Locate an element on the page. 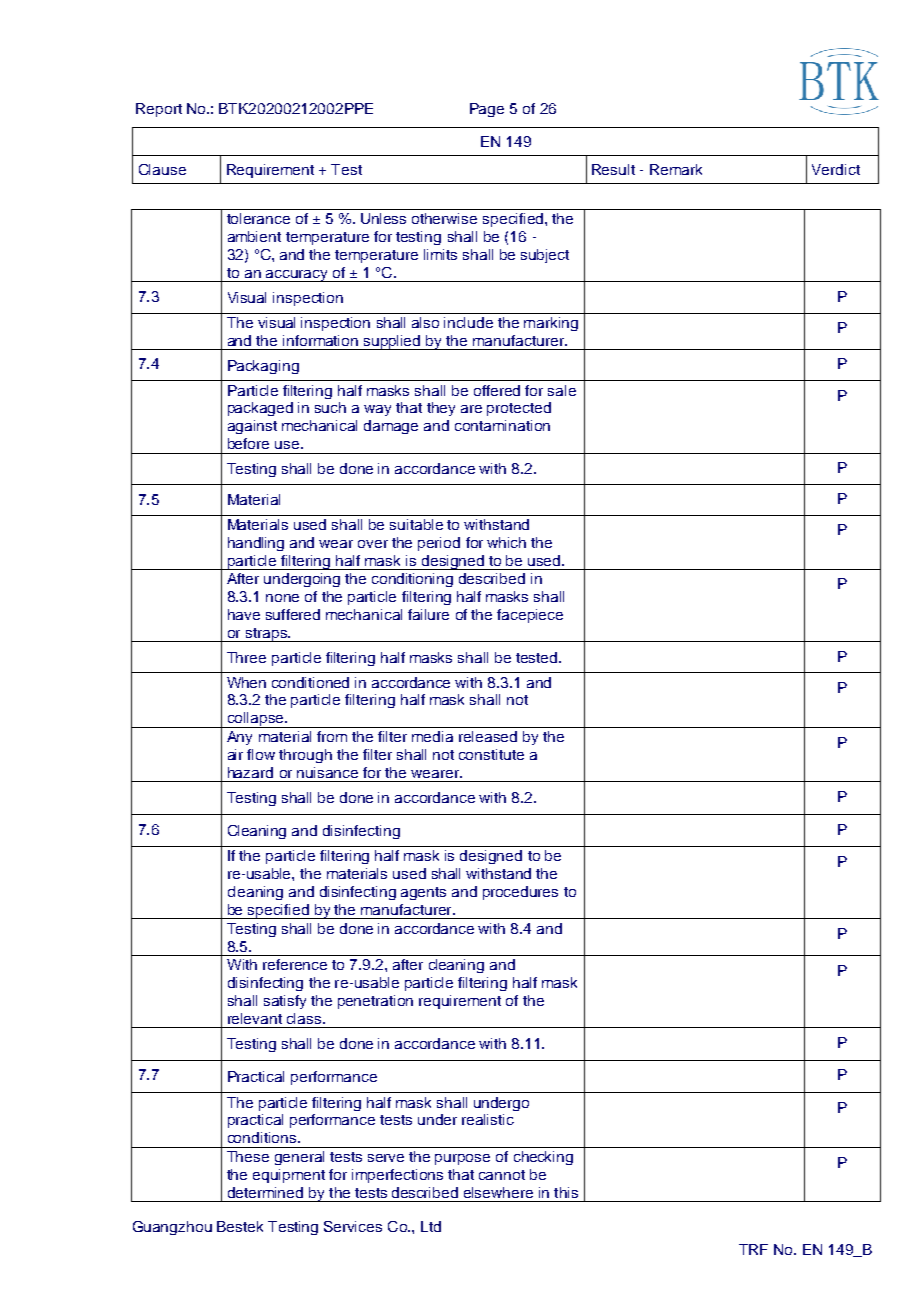  contamination is located at coordinates (502, 425).
